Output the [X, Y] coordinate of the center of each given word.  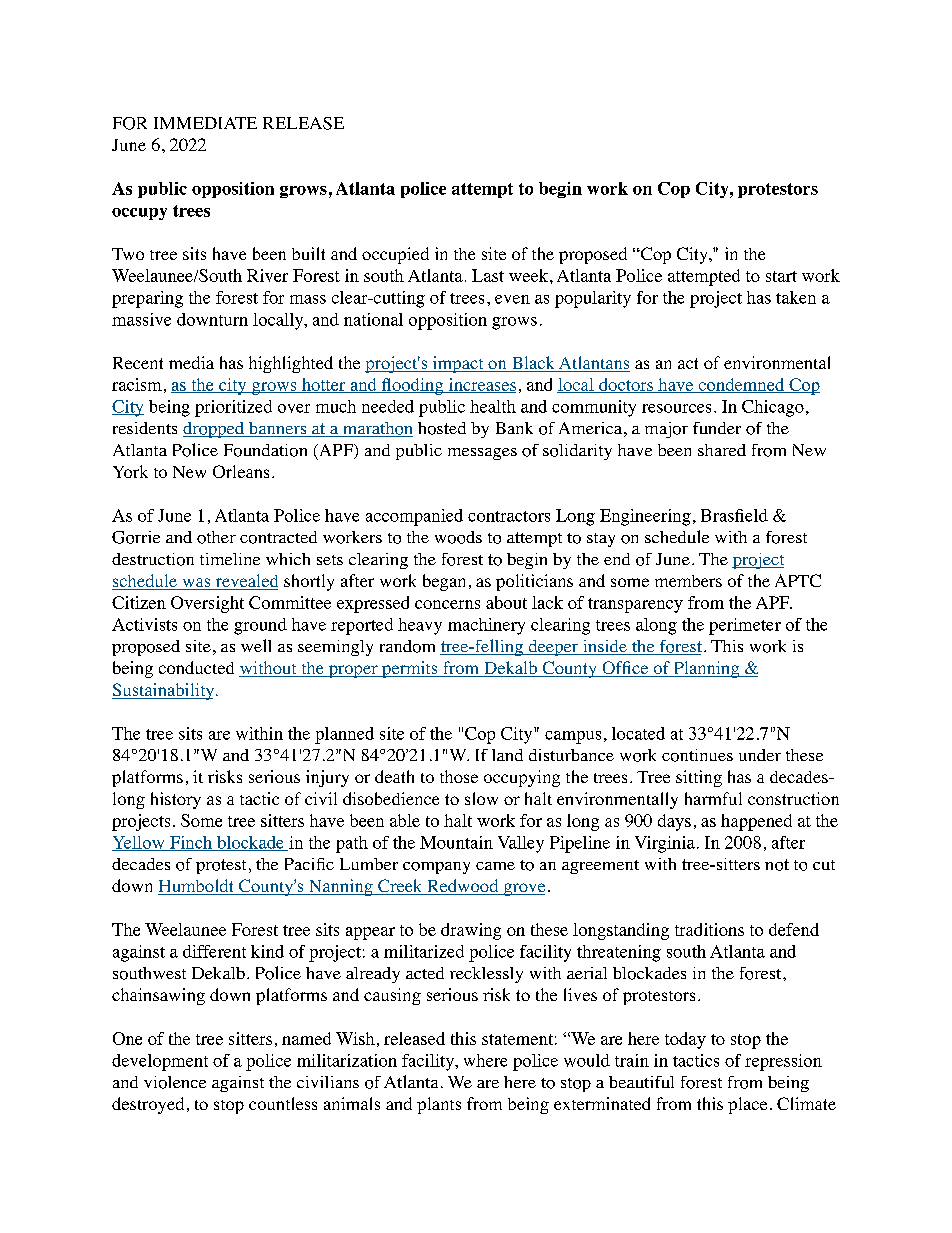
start [781, 276]
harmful [713, 798]
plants [439, 1105]
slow [481, 798]
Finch [191, 843]
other [216, 537]
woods [458, 537]
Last [488, 275]
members [688, 581]
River [267, 275]
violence [175, 1082]
